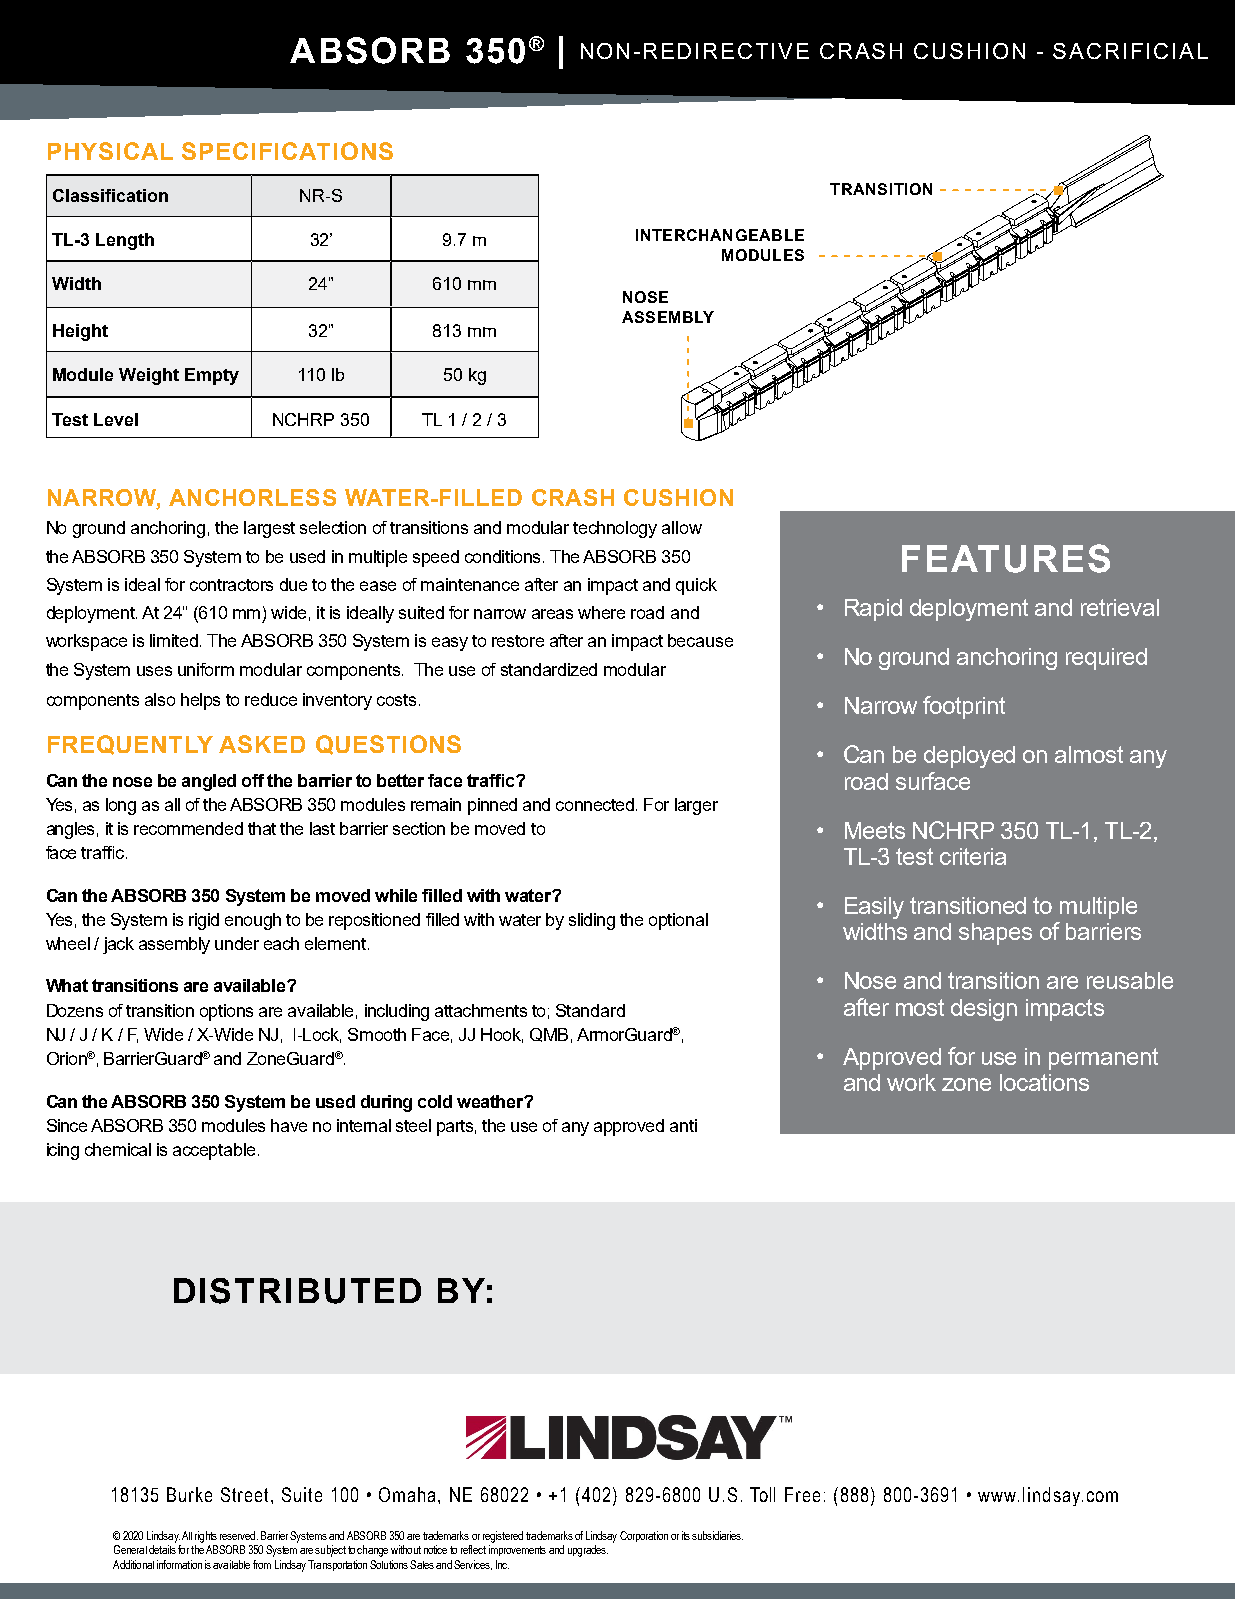 This screenshot has width=1235, height=1599. Describe the element at coordinates (588, 1551) in the screenshot. I see `upgrades` at that location.
